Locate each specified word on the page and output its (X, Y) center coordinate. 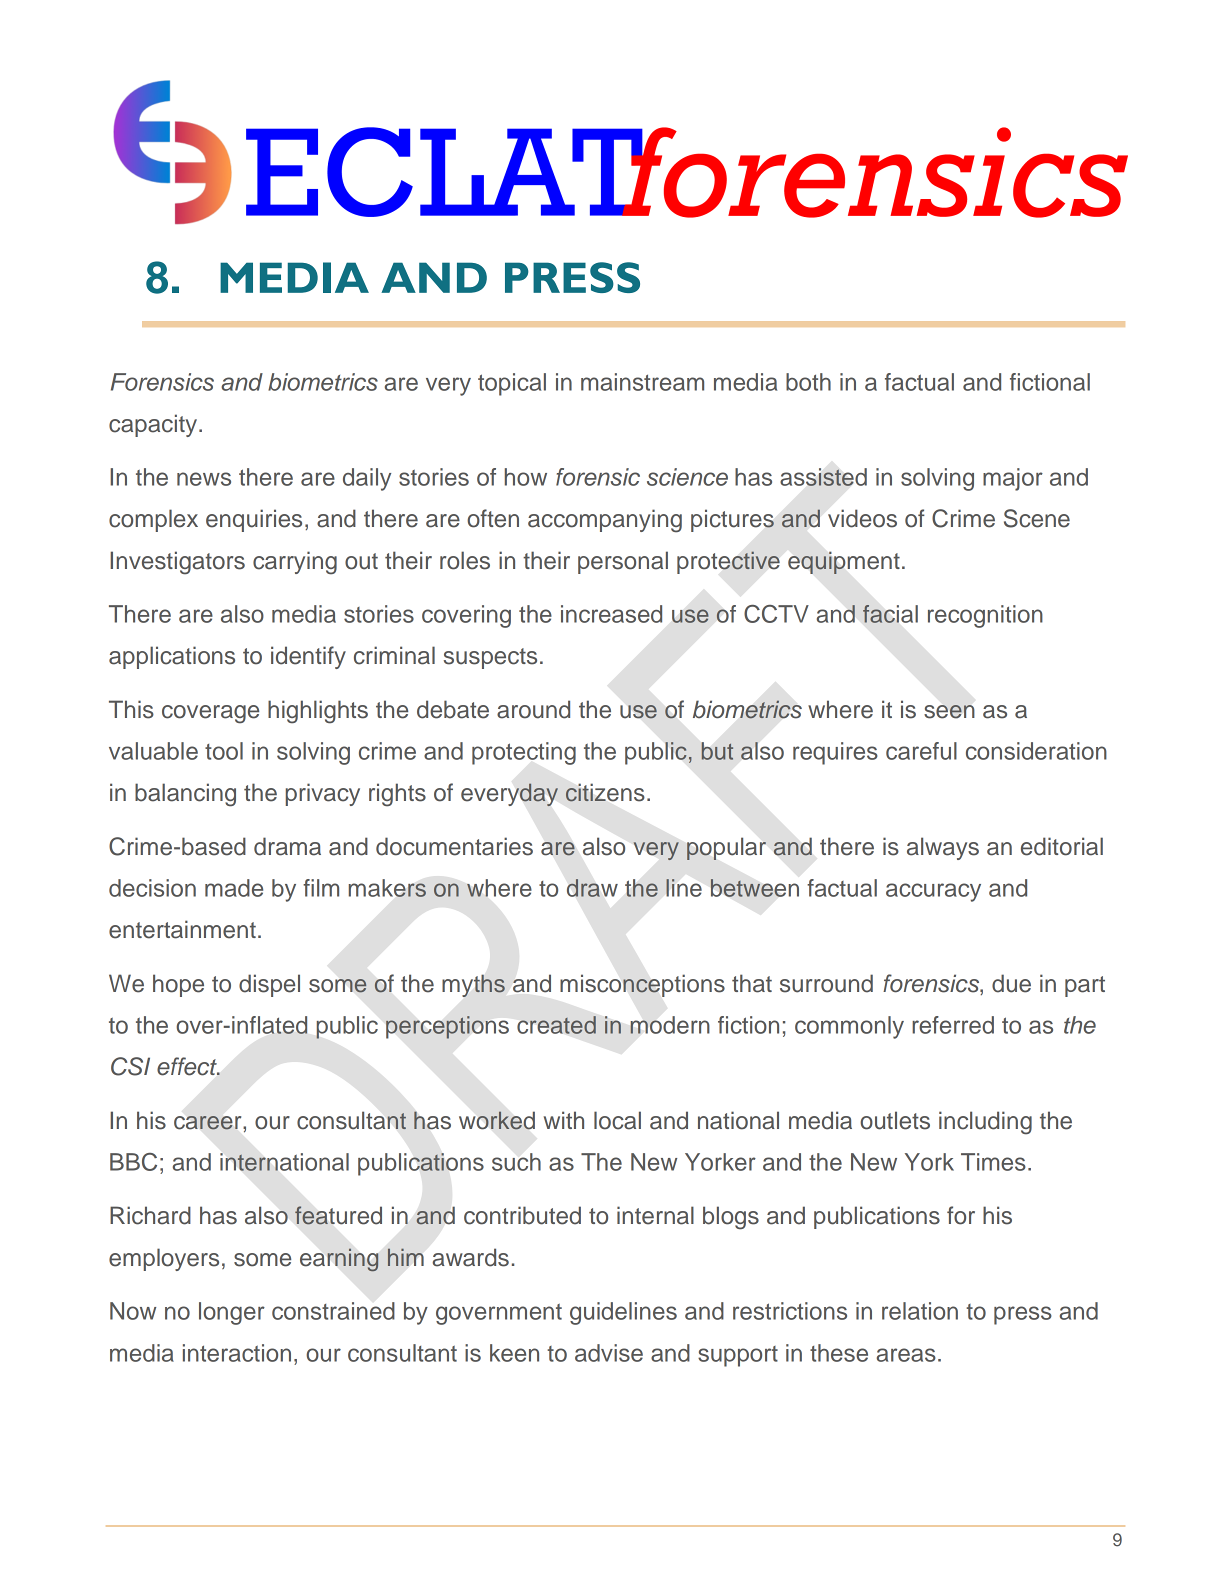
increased (611, 614)
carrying (295, 563)
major (1013, 479)
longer (232, 1313)
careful (921, 751)
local (617, 1120)
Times (993, 1162)
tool (224, 751)
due (1011, 983)
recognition (985, 616)
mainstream (642, 382)
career (207, 1122)
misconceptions (642, 985)
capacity (154, 425)
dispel (269, 985)
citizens (605, 792)
